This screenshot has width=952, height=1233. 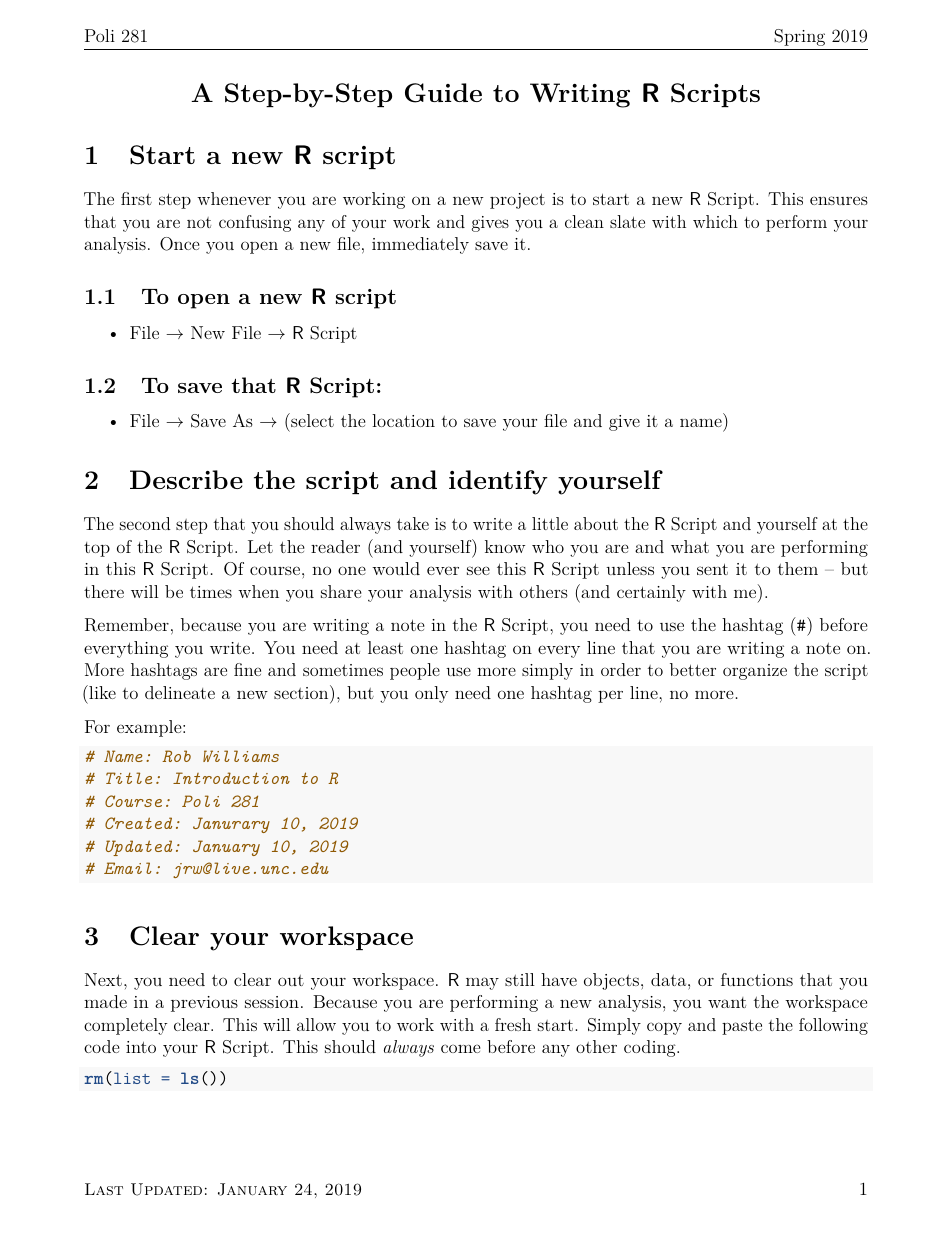 What do you see at coordinates (461, 1048) in the screenshot?
I see `come` at bounding box center [461, 1048].
